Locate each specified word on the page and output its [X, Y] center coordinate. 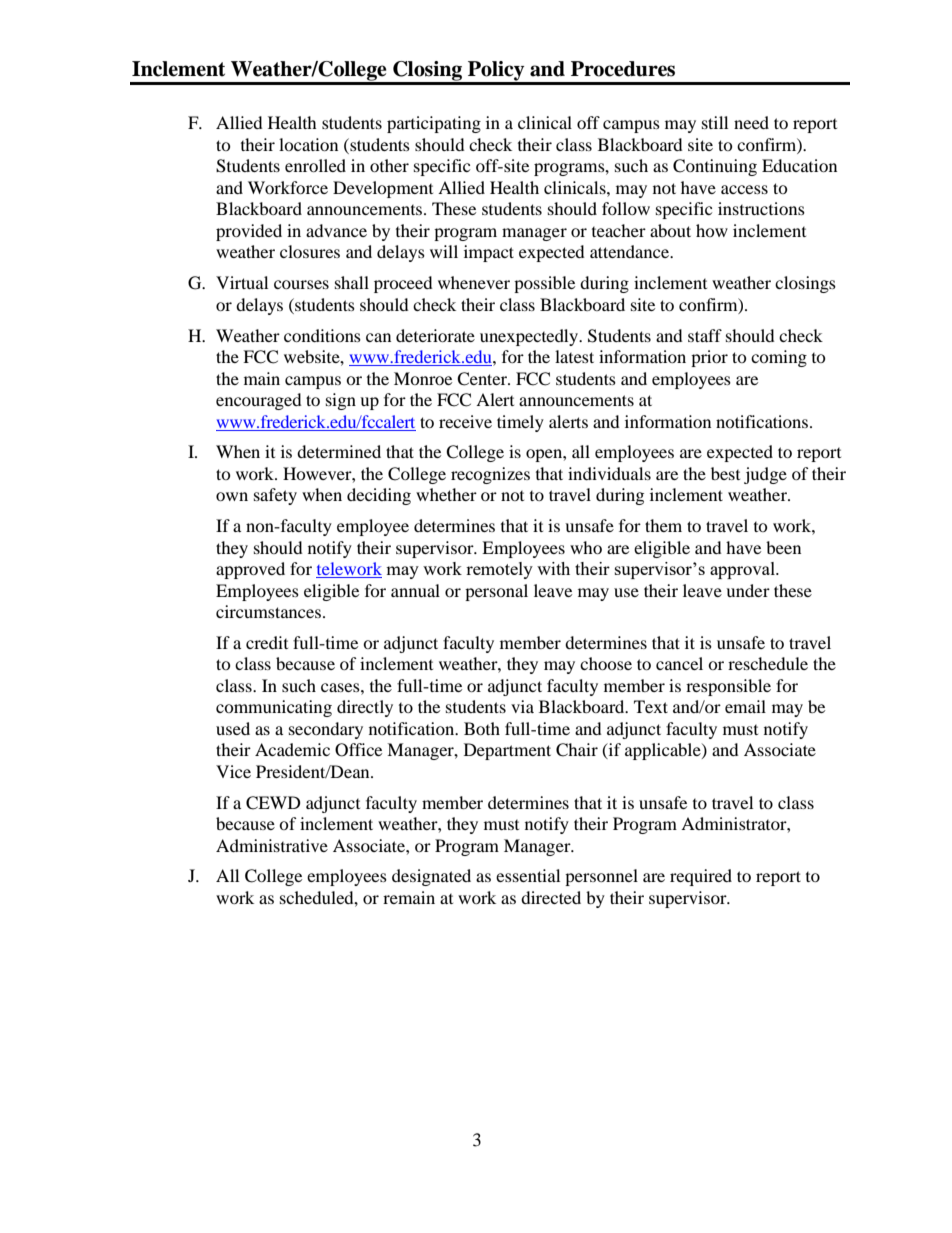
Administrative [272, 845]
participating [434, 124]
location [308, 144]
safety [275, 496]
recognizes [490, 475]
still [715, 122]
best [725, 473]
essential [528, 875]
